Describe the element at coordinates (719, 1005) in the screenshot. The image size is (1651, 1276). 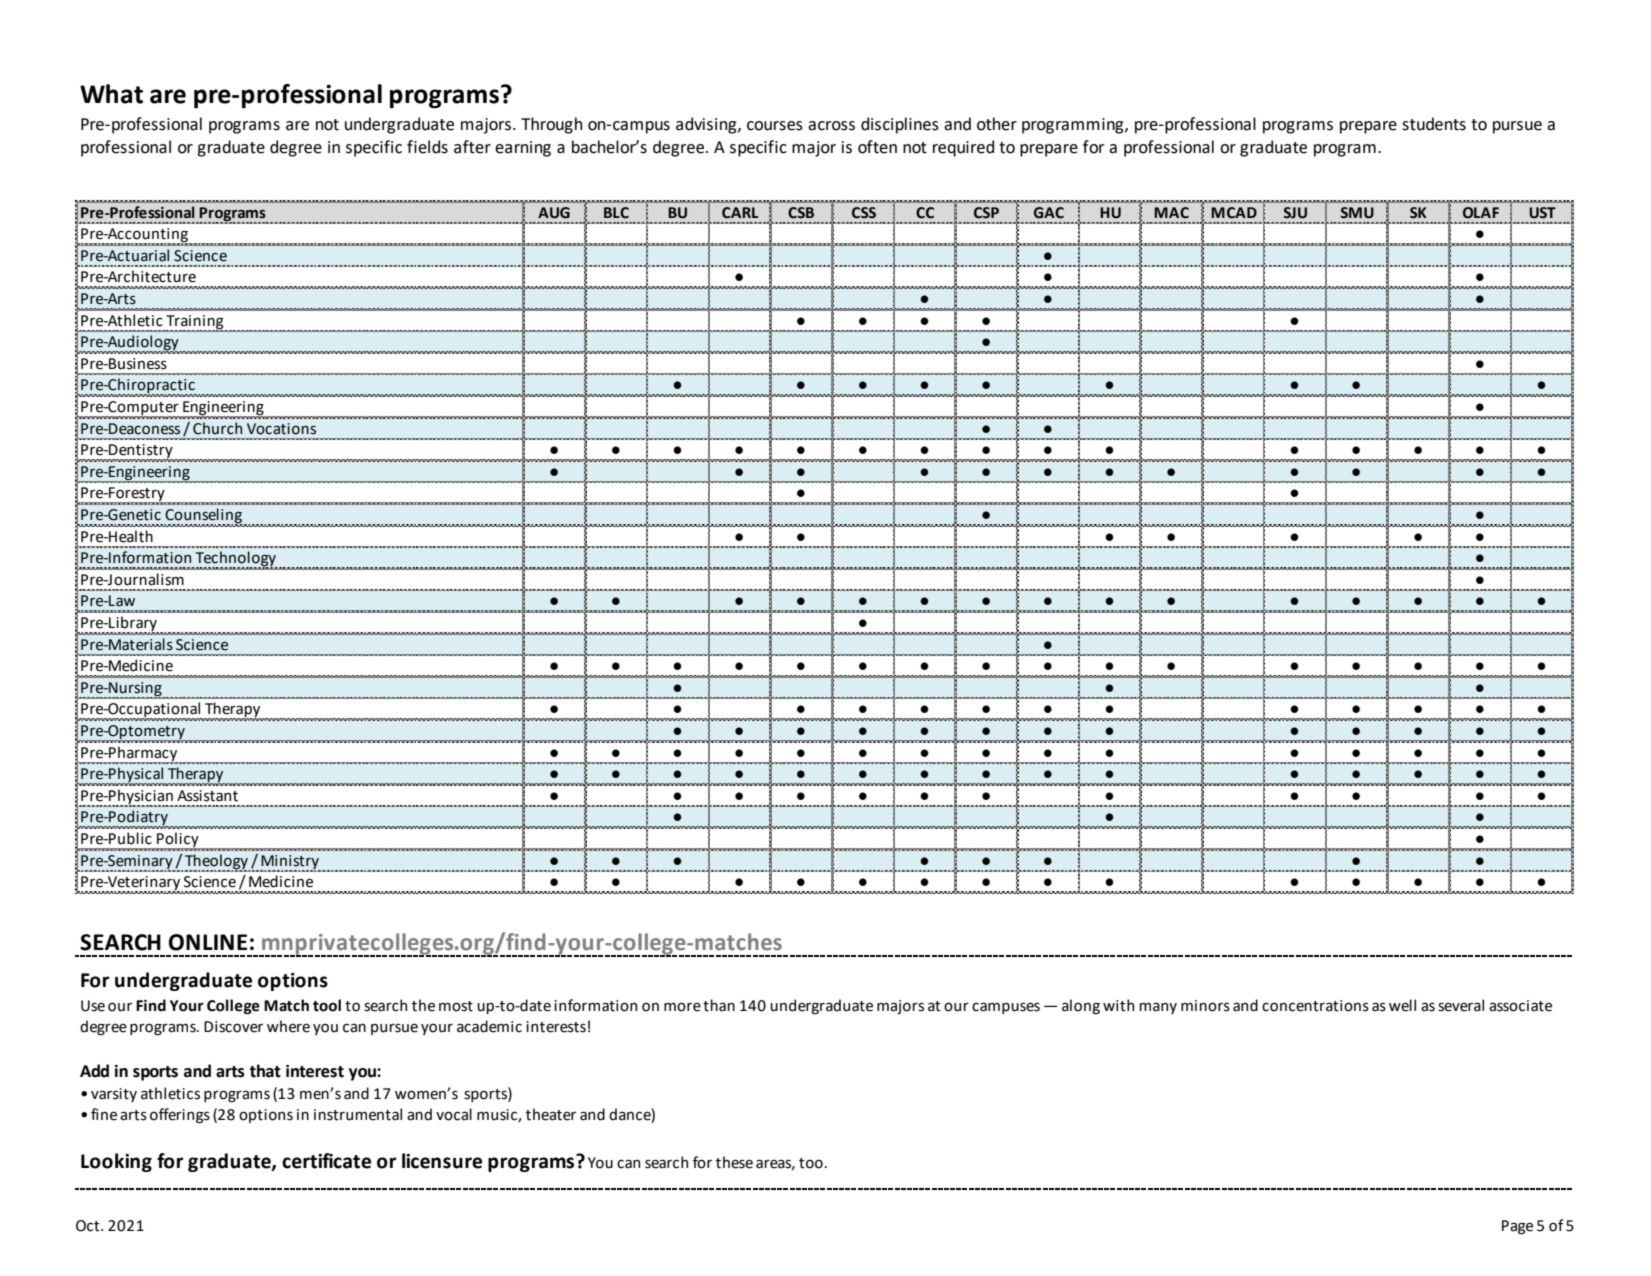
I see `than` at that location.
